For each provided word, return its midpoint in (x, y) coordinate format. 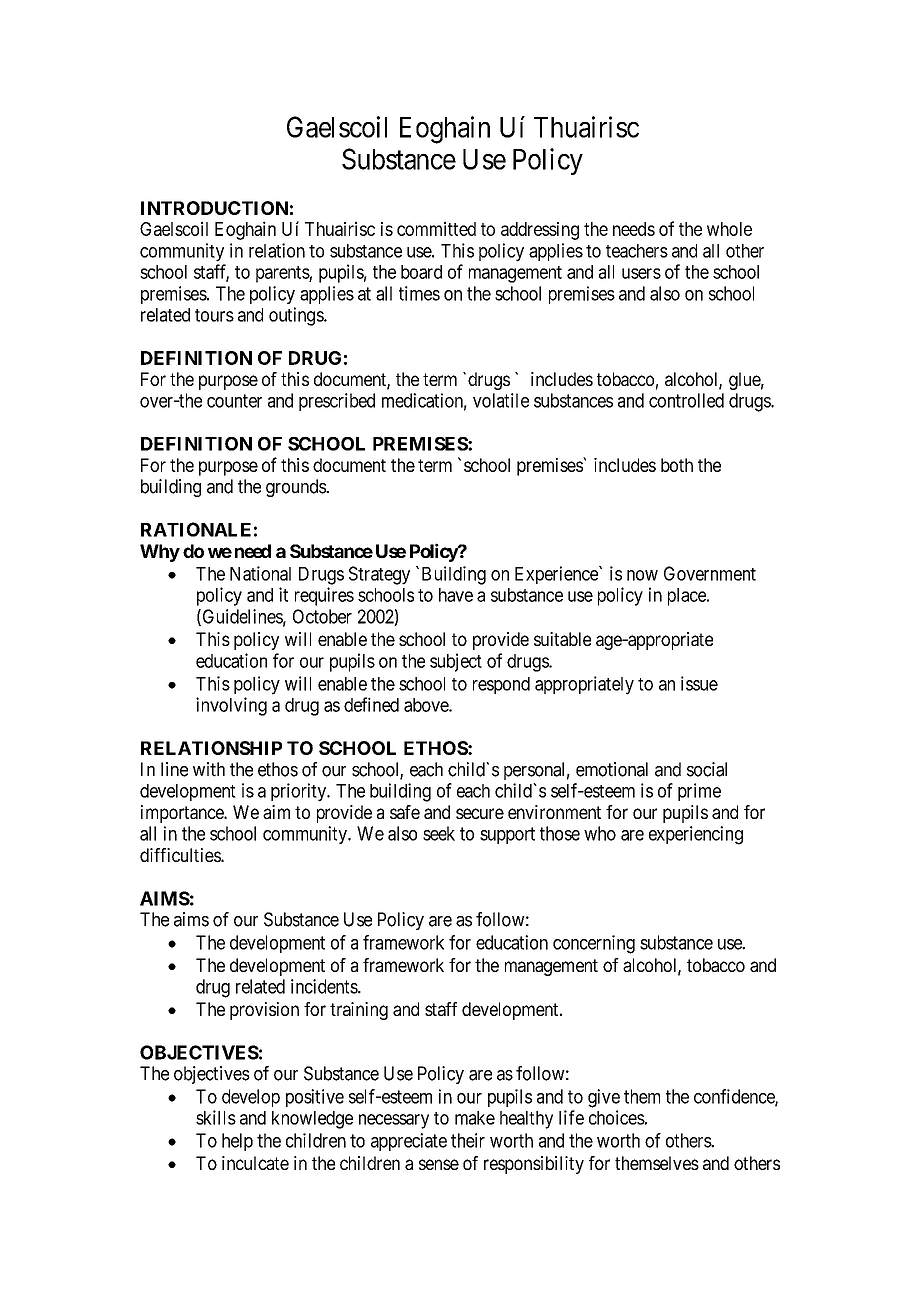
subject (456, 662)
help (237, 1142)
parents (283, 274)
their (468, 1140)
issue (699, 683)
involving (231, 706)
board (421, 272)
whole (729, 229)
